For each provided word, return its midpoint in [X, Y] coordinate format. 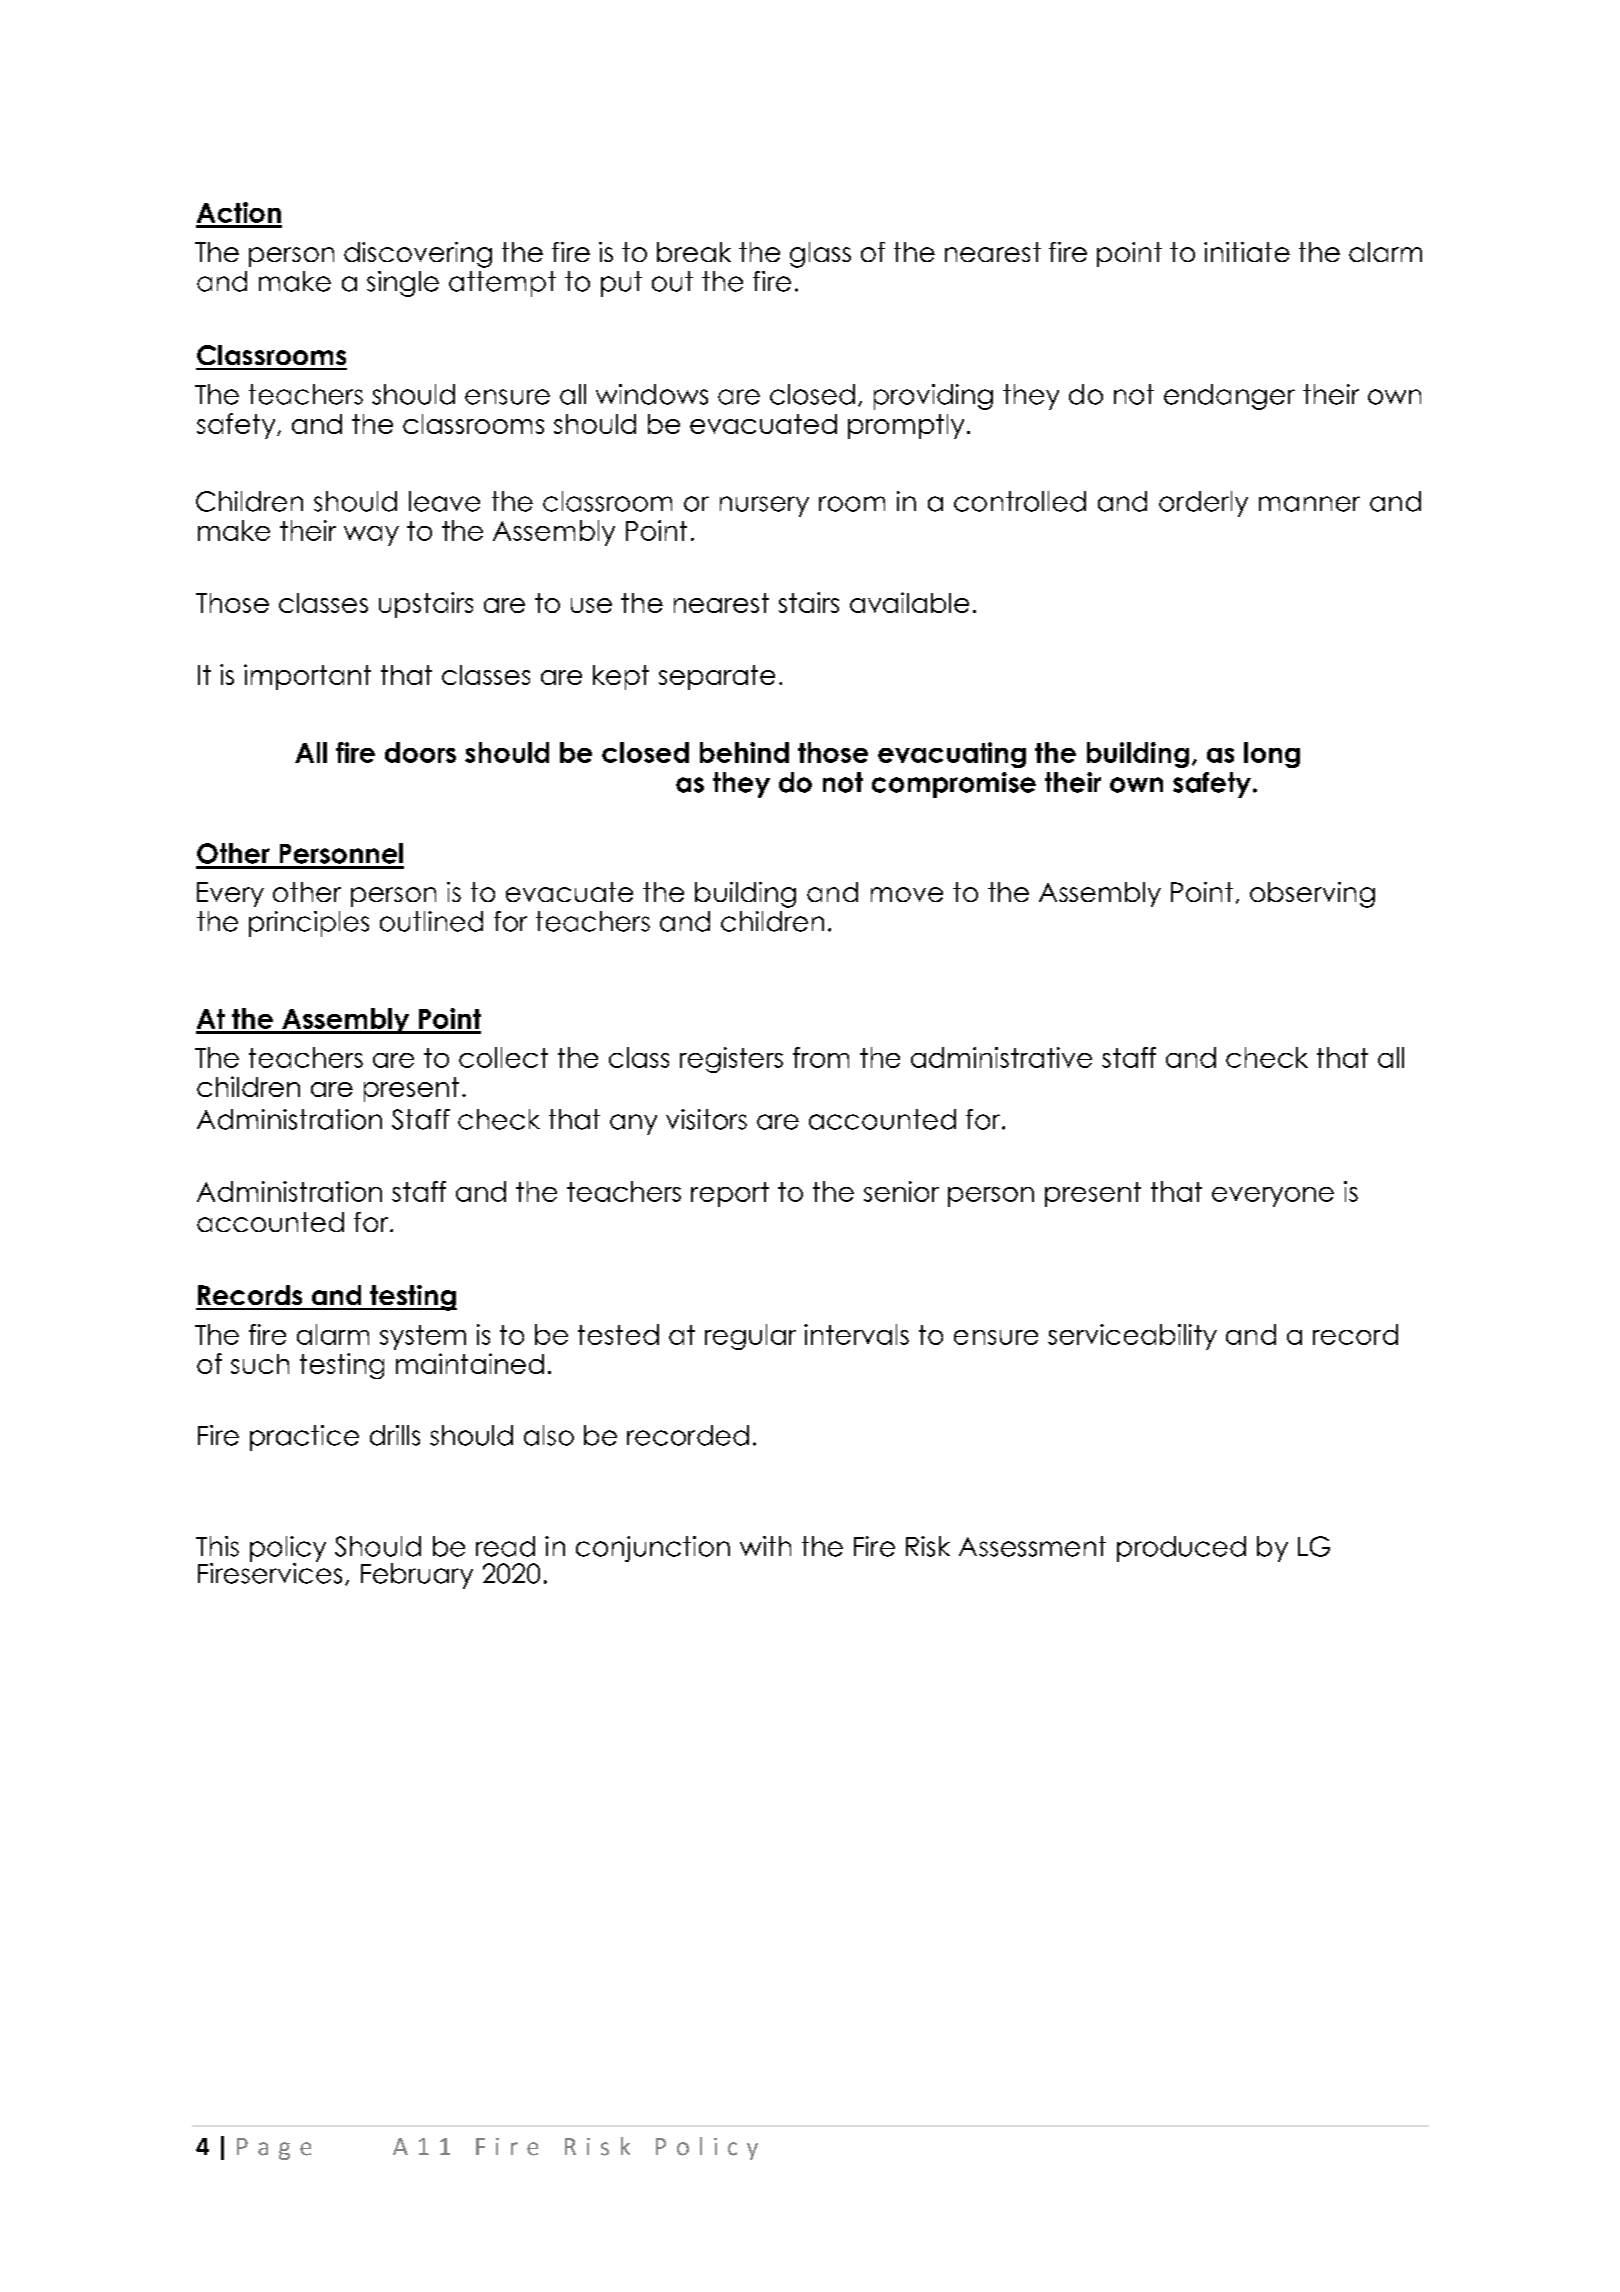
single [403, 284]
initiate [1247, 252]
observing [1312, 895]
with [765, 1546]
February [417, 1576]
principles [309, 924]
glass [820, 255]
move [907, 894]
